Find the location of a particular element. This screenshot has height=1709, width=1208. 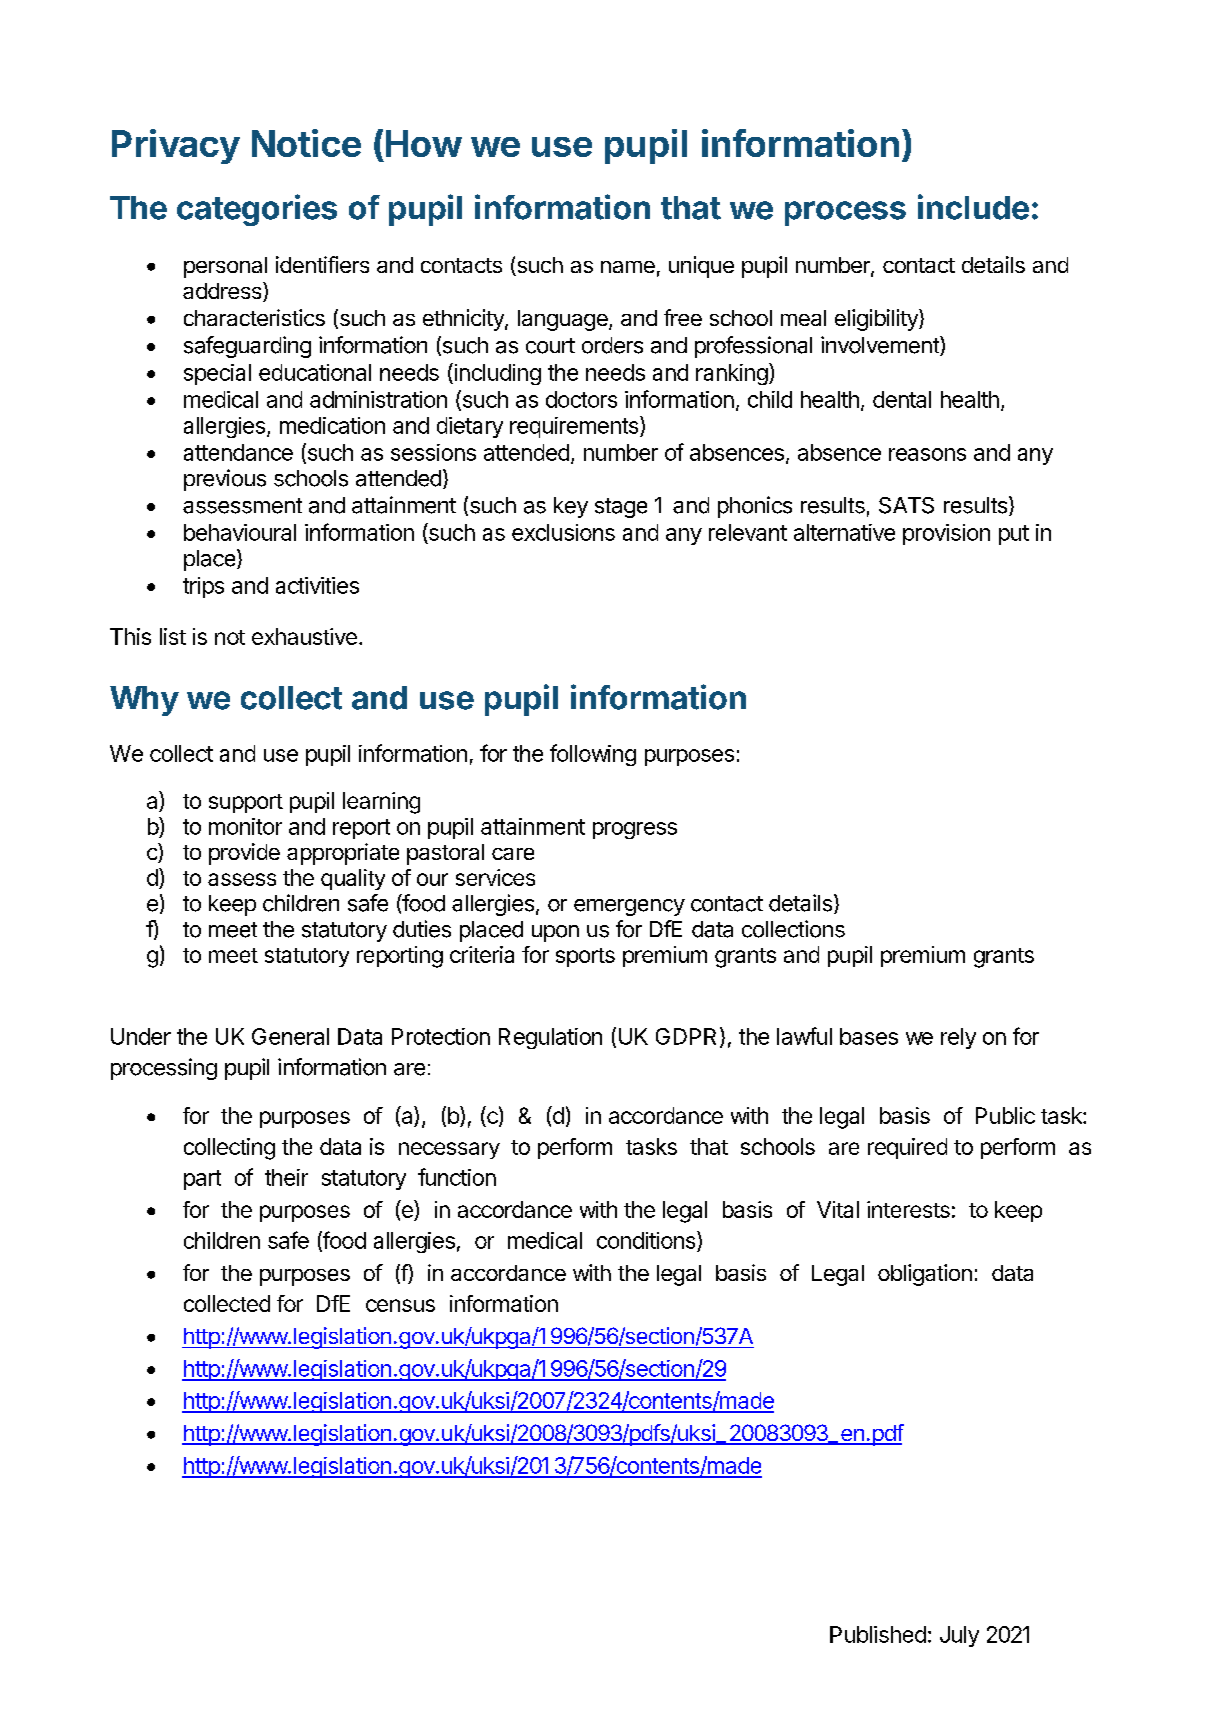

Published is located at coordinates (878, 1634).
